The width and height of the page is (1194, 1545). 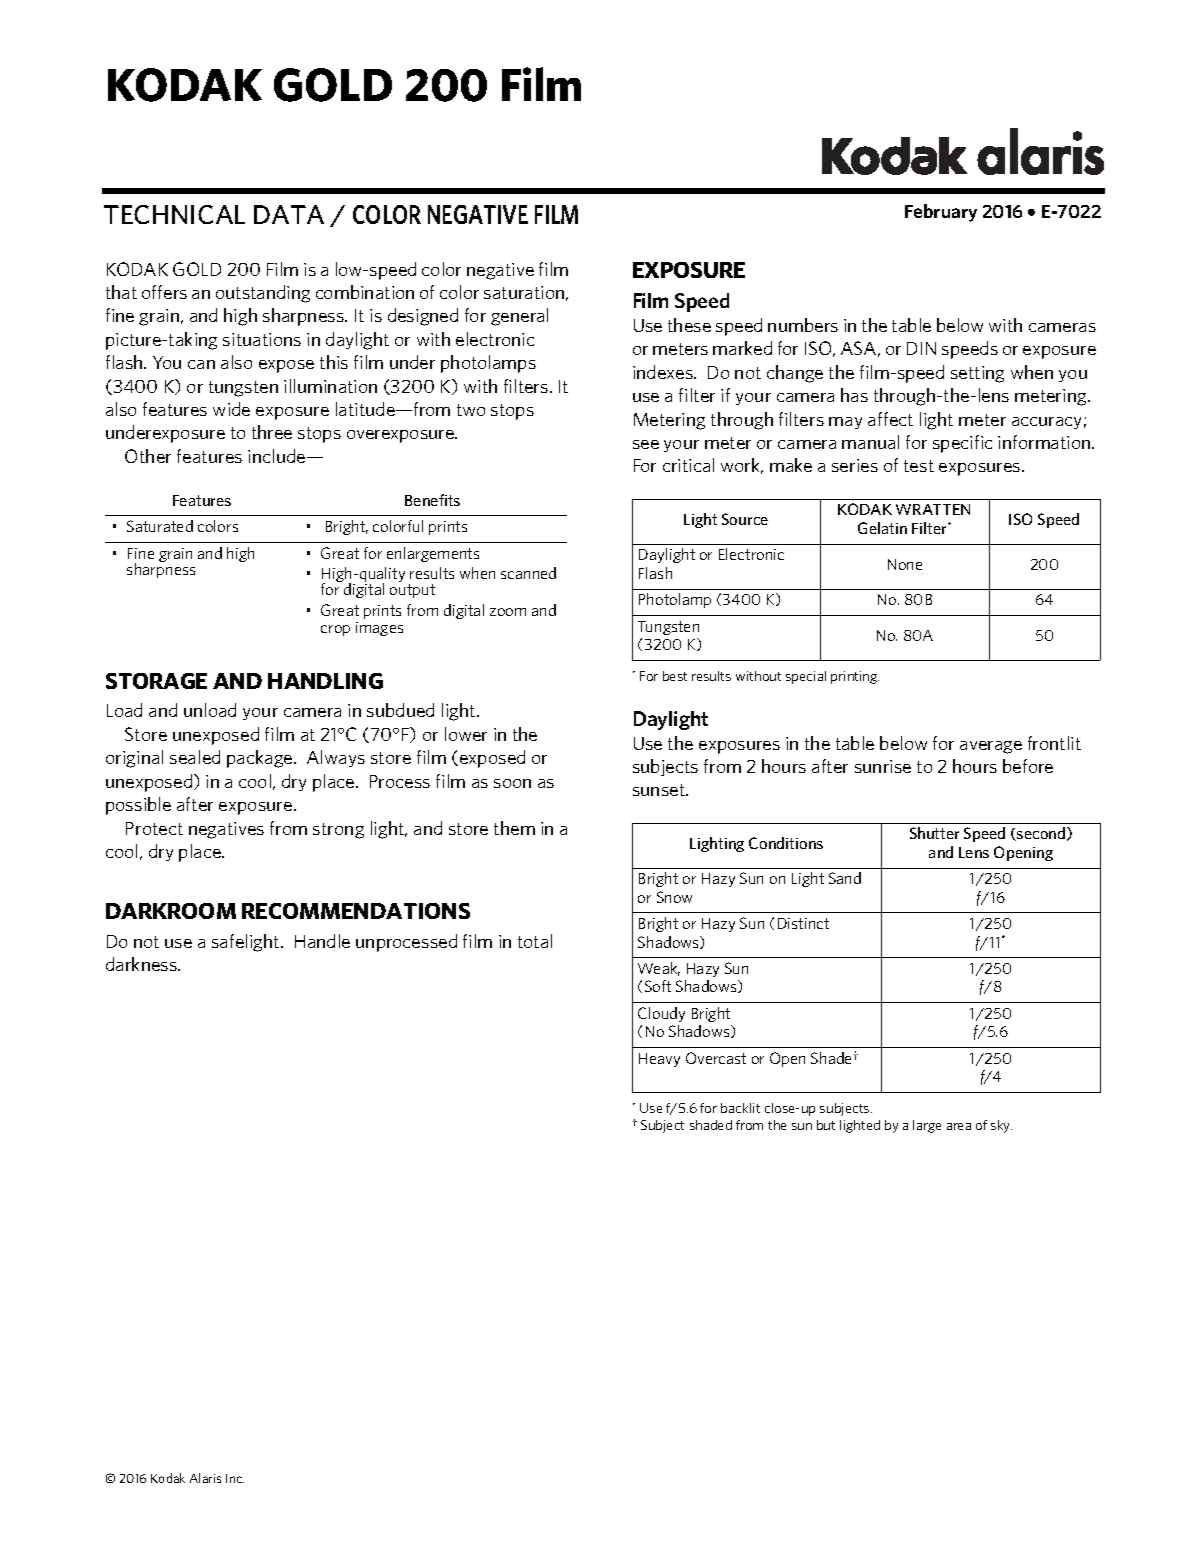 I want to click on best, so click(x=675, y=676).
